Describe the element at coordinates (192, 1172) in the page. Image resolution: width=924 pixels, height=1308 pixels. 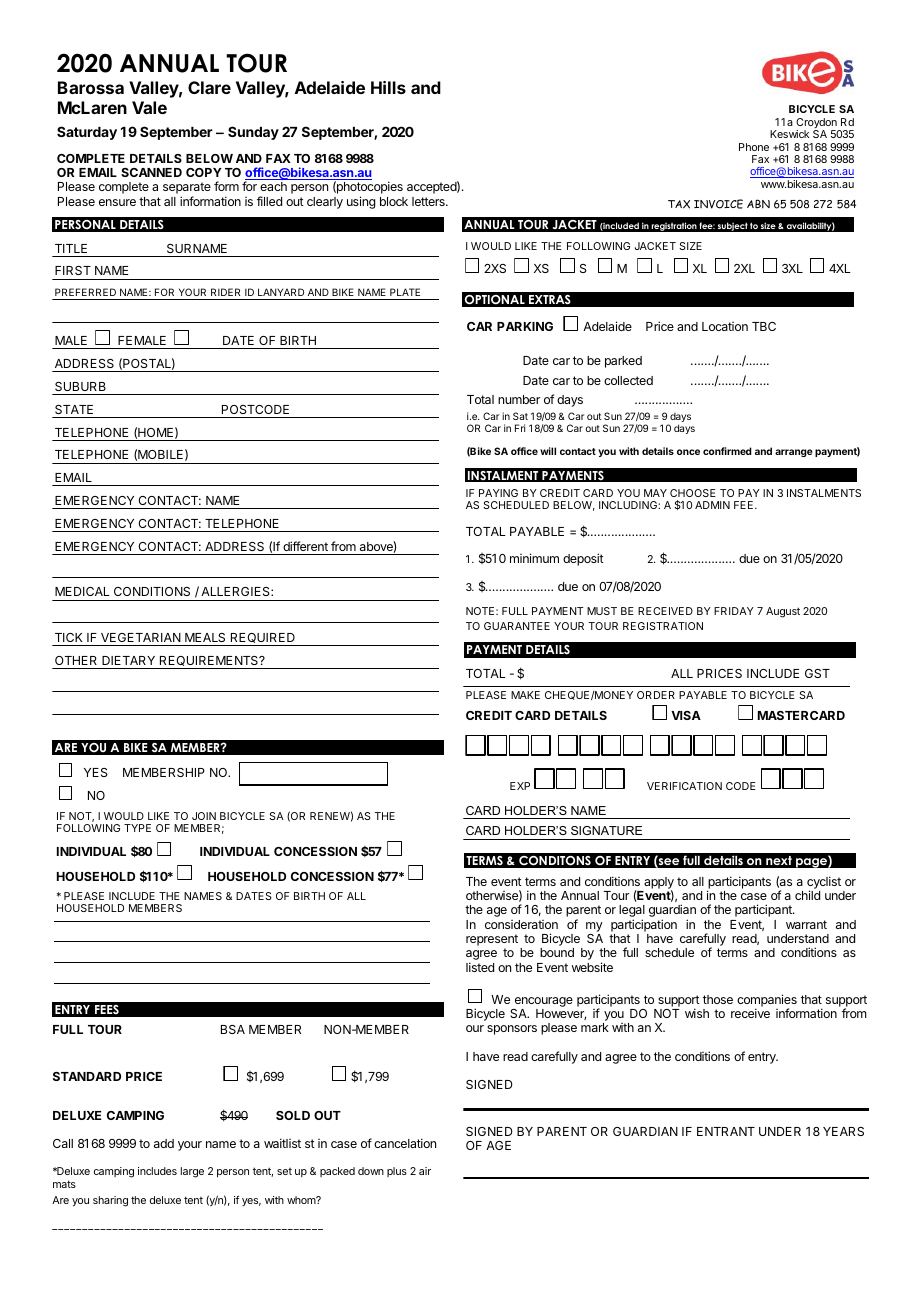
I see `large` at that location.
